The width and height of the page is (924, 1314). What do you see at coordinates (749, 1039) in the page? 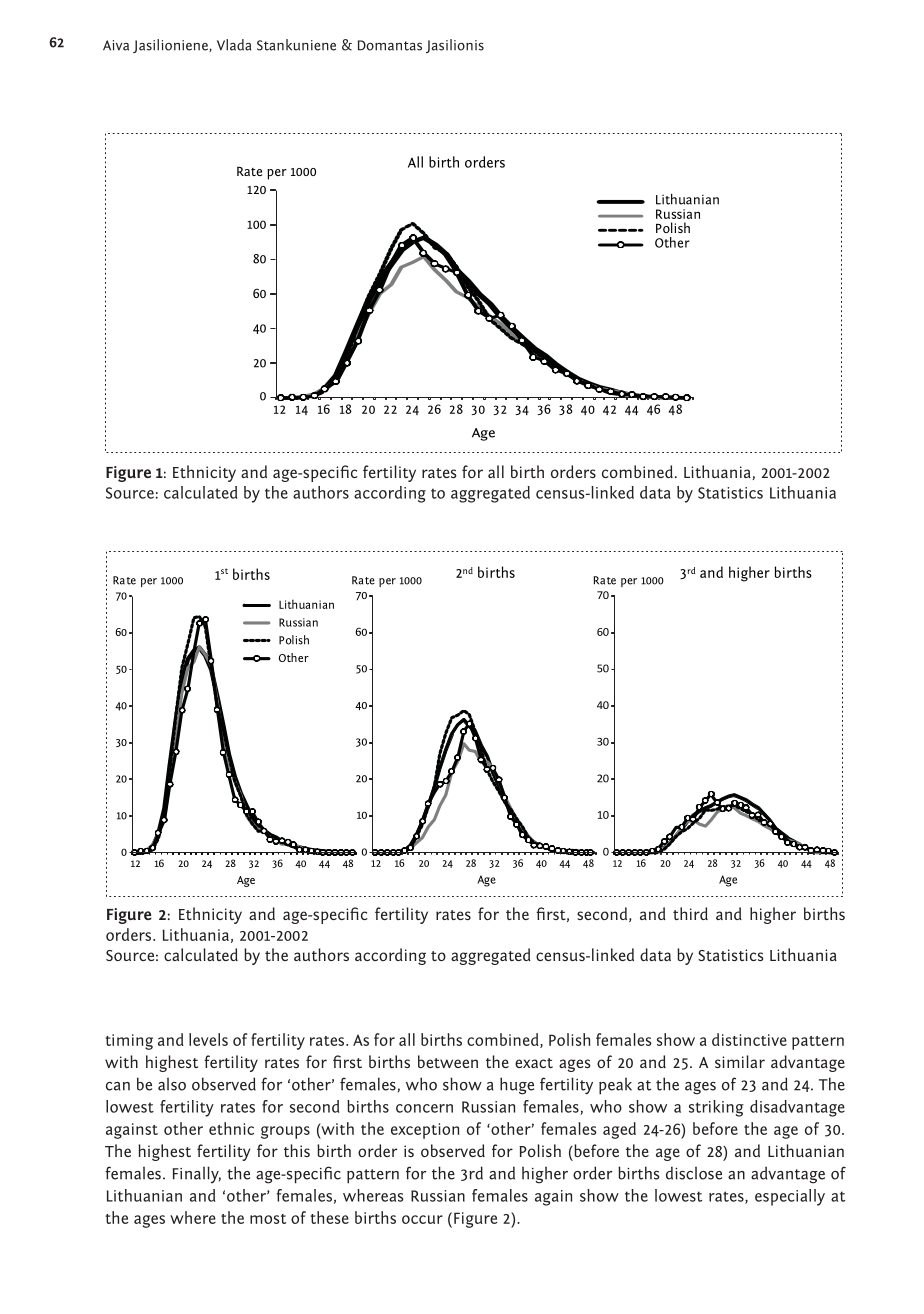
I see `distinctive` at bounding box center [749, 1039].
